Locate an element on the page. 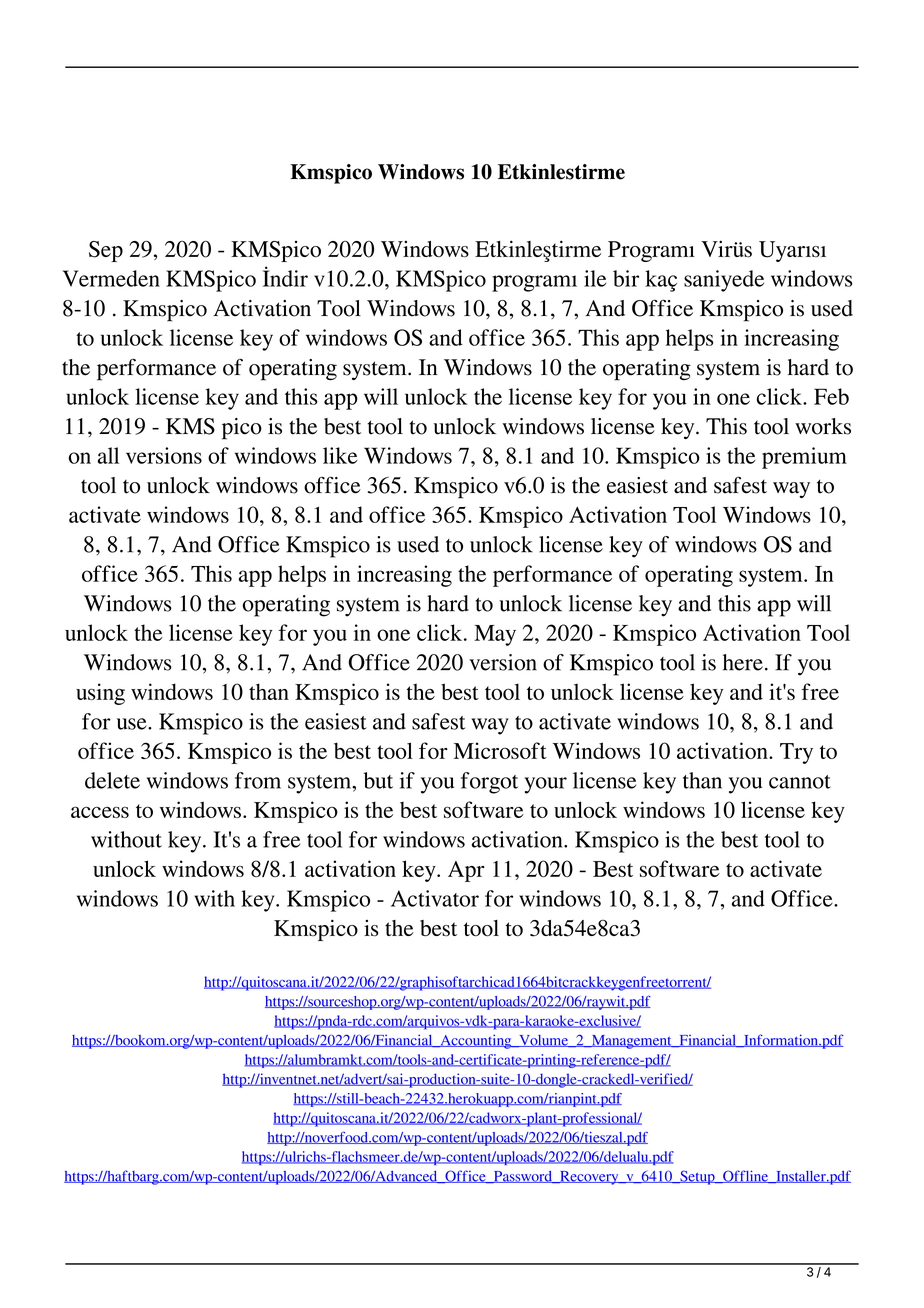 The width and height of the document is (924, 1308). like is located at coordinates (340, 455).
